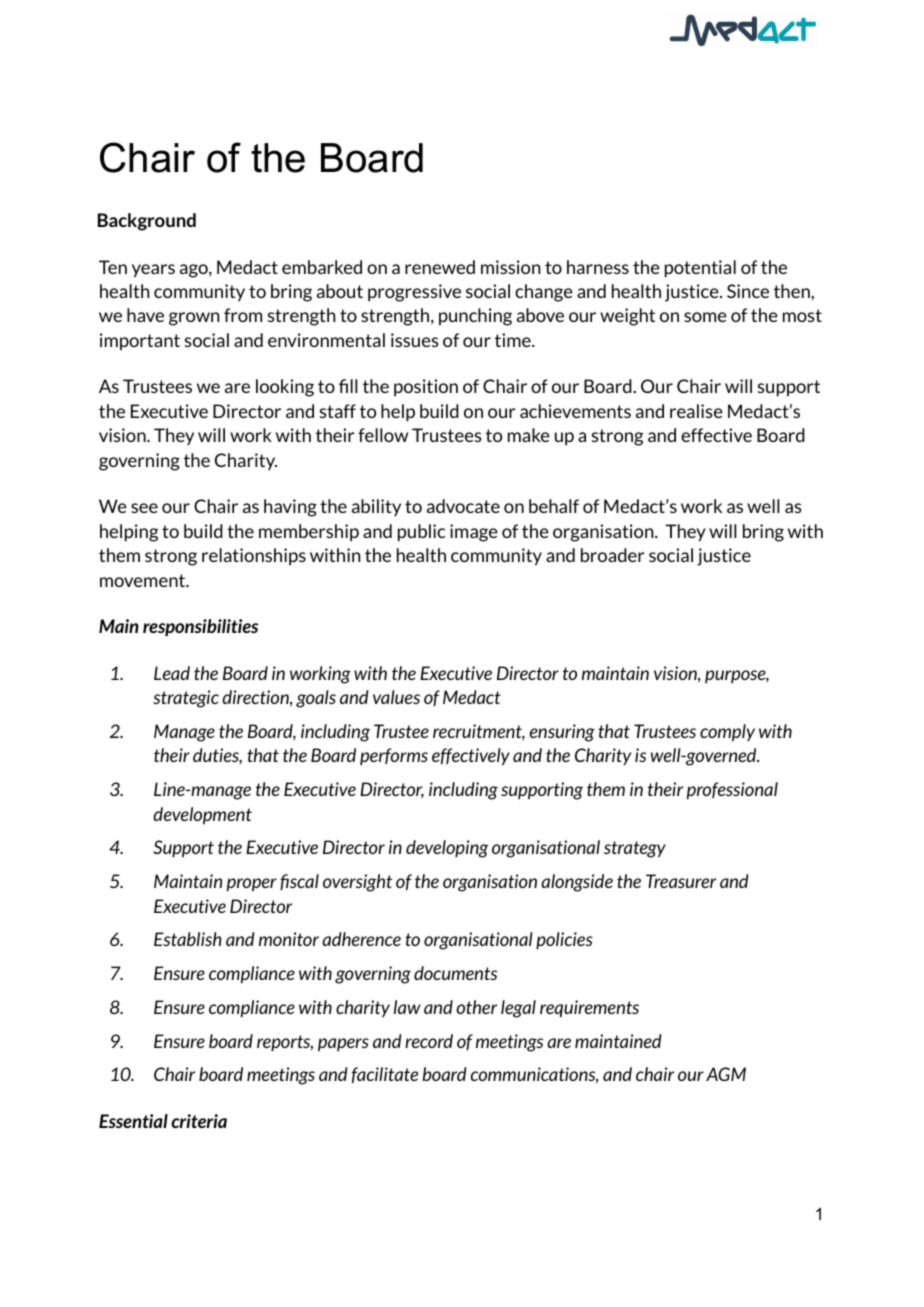 The height and width of the image is (1307, 924). What do you see at coordinates (172, 673) in the image?
I see `Lead` at bounding box center [172, 673].
